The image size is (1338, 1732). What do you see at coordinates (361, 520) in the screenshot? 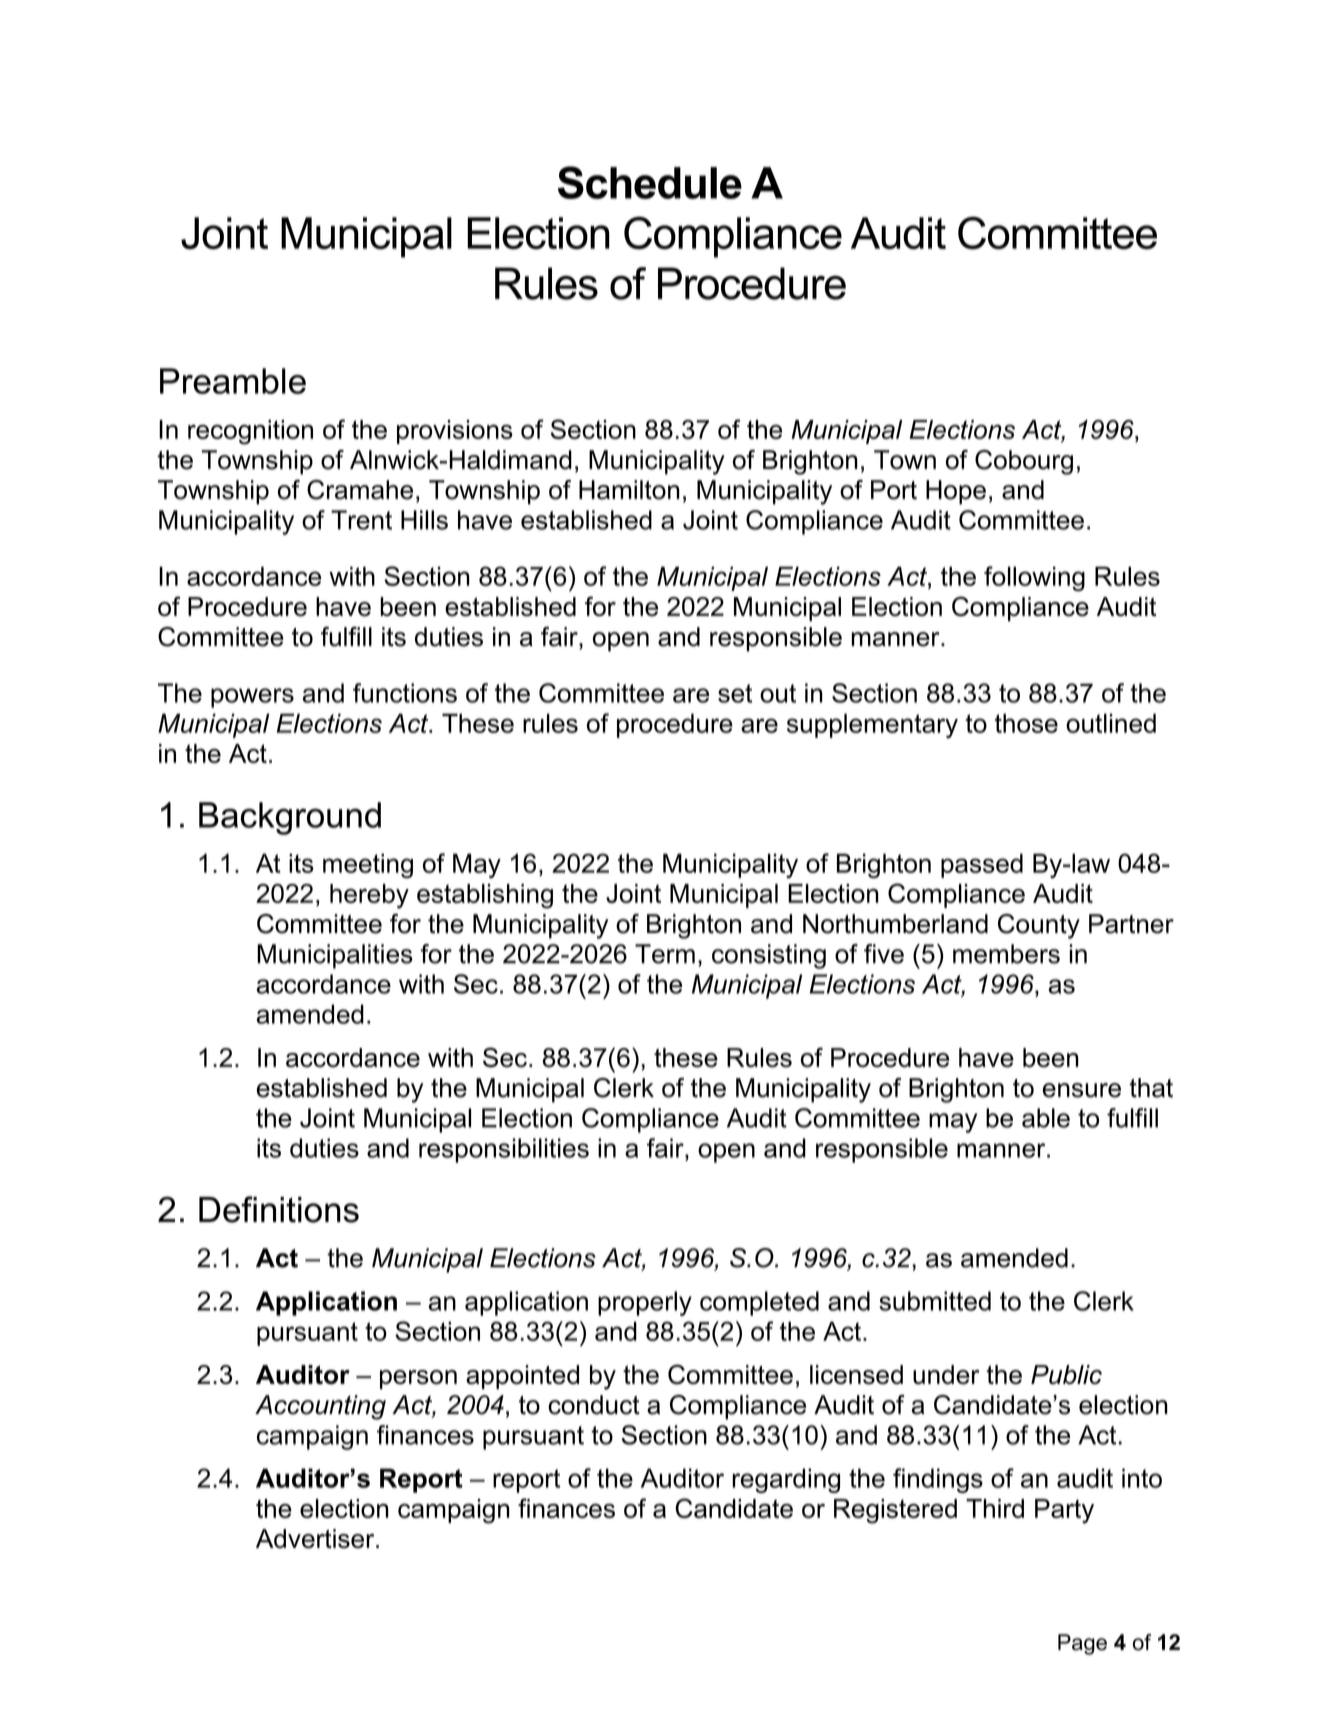
I see `Trent` at bounding box center [361, 520].
